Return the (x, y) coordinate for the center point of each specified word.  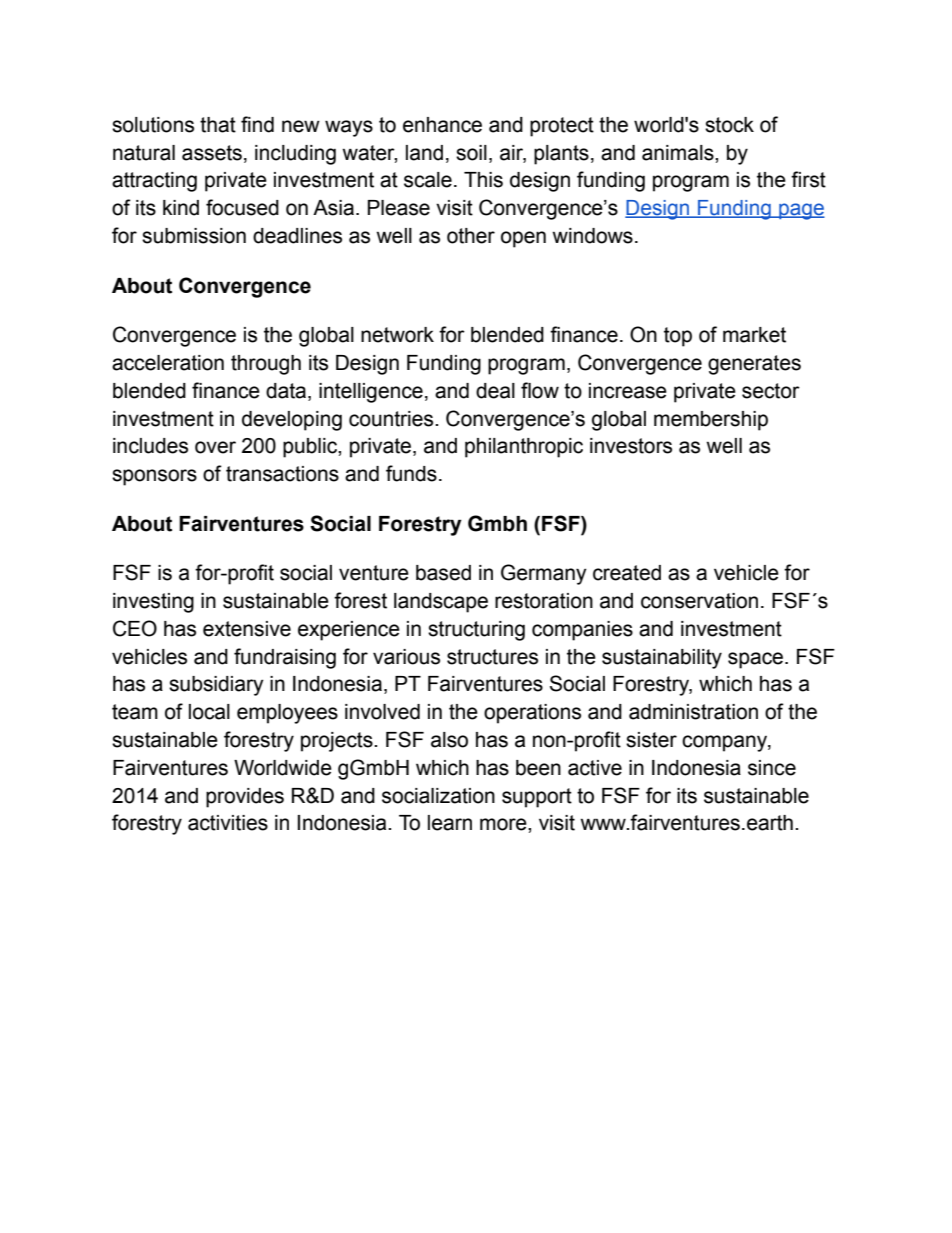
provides (245, 798)
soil (471, 153)
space (757, 660)
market (754, 335)
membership (711, 421)
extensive (247, 629)
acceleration (168, 363)
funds (411, 473)
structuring (476, 631)
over (215, 447)
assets (212, 153)
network (397, 335)
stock (729, 125)
